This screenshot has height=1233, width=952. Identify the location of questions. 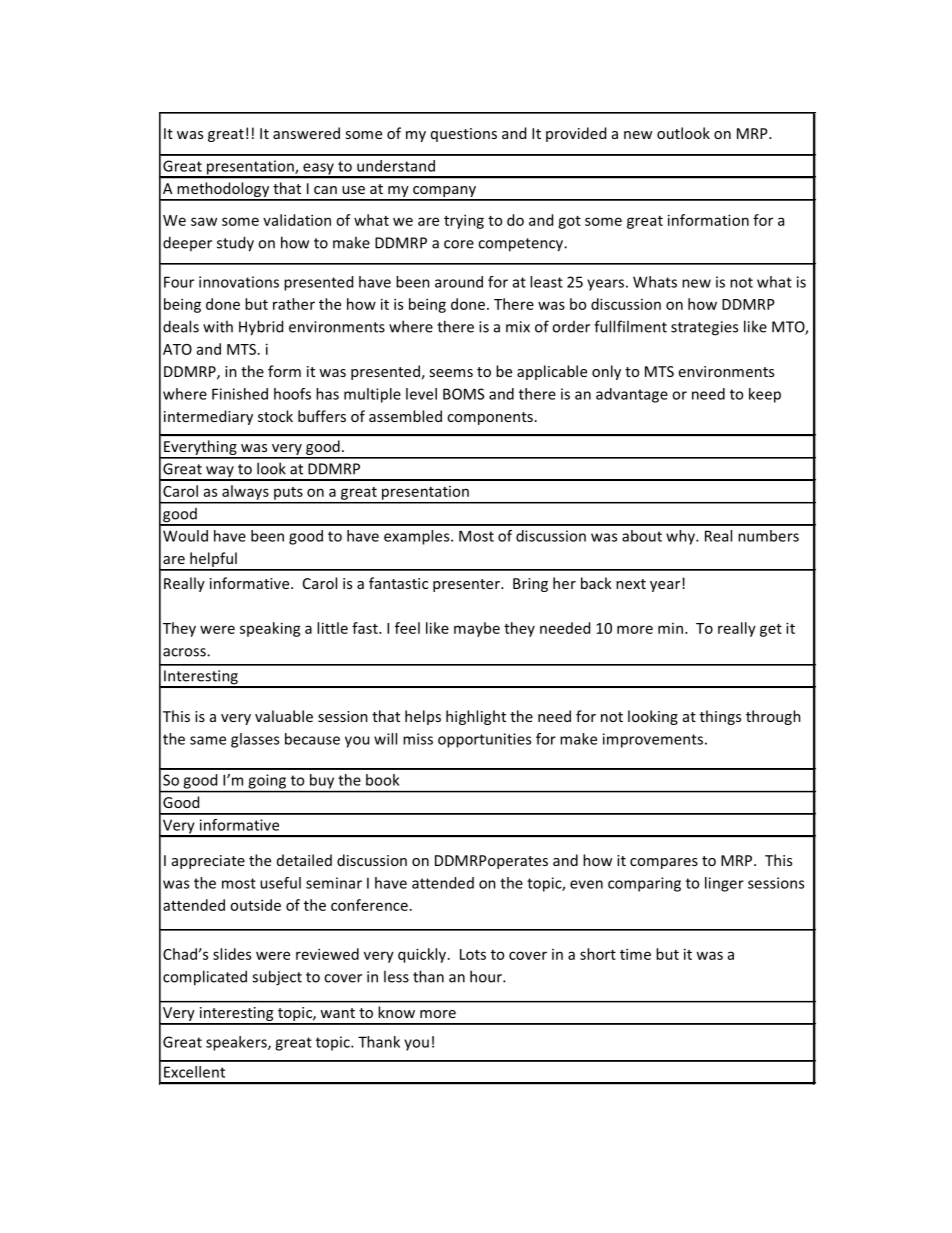
(464, 135).
